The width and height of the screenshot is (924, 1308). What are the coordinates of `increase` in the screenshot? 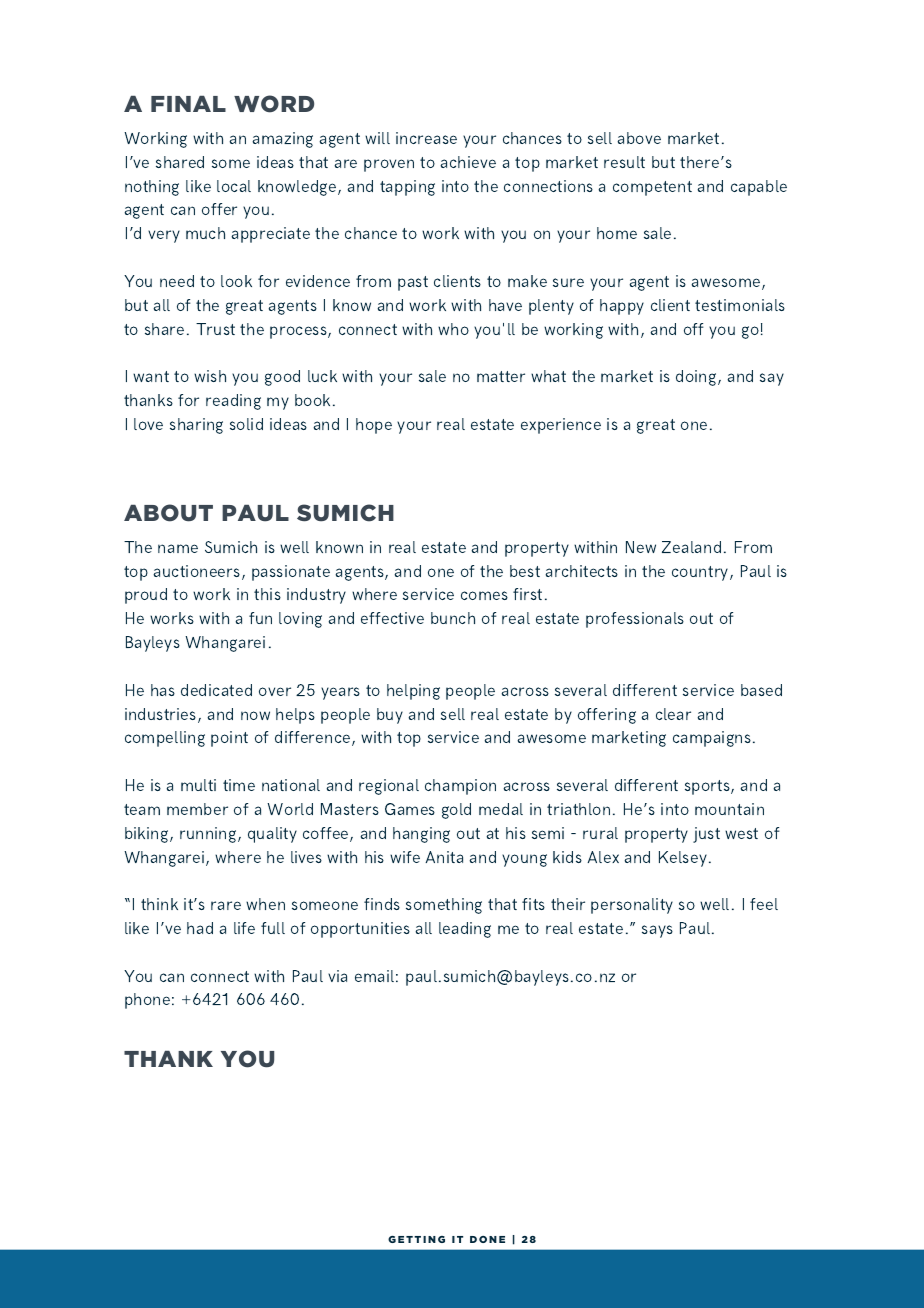 It's located at (426, 138).
